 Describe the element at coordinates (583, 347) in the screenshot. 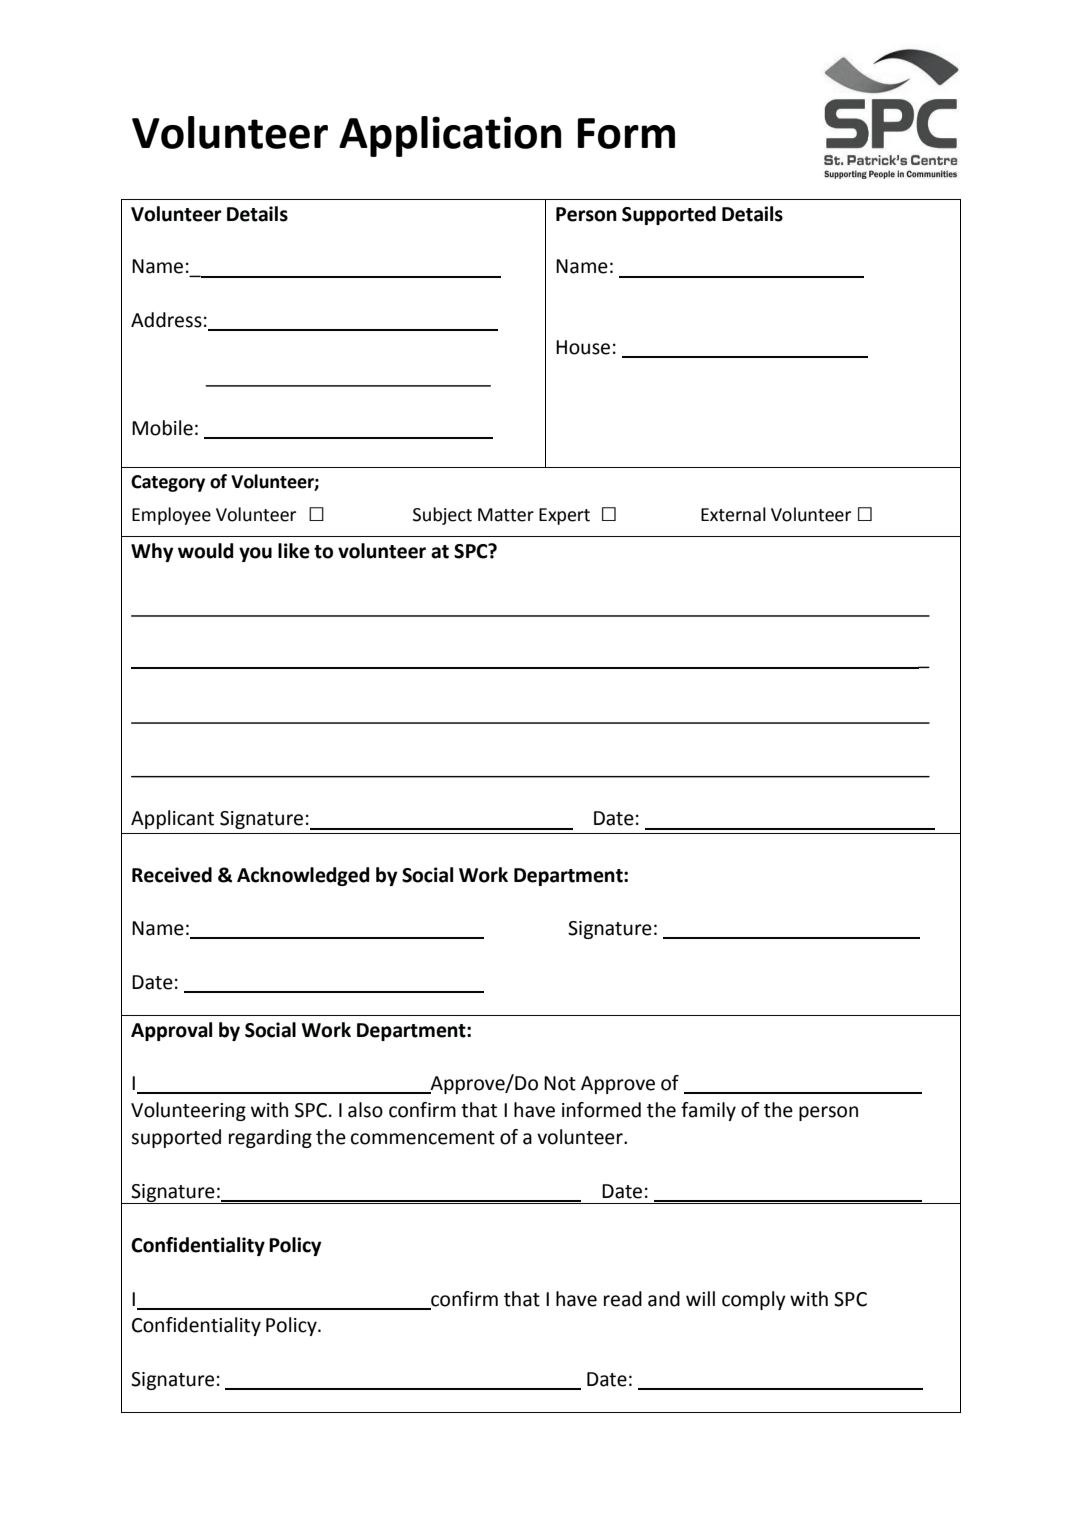

I see `House` at that location.
